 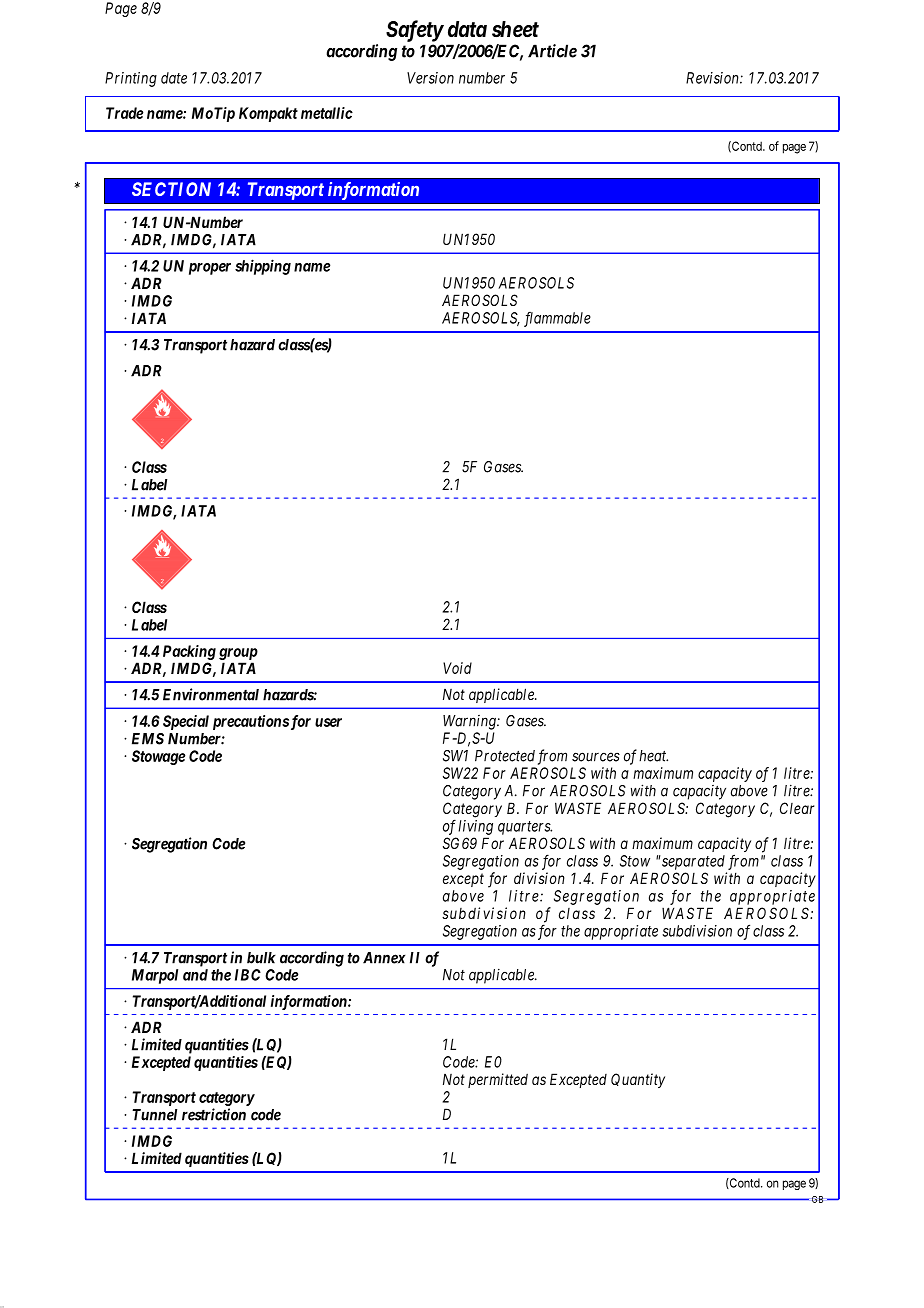 What do you see at coordinates (475, 827) in the page?
I see `living` at bounding box center [475, 827].
